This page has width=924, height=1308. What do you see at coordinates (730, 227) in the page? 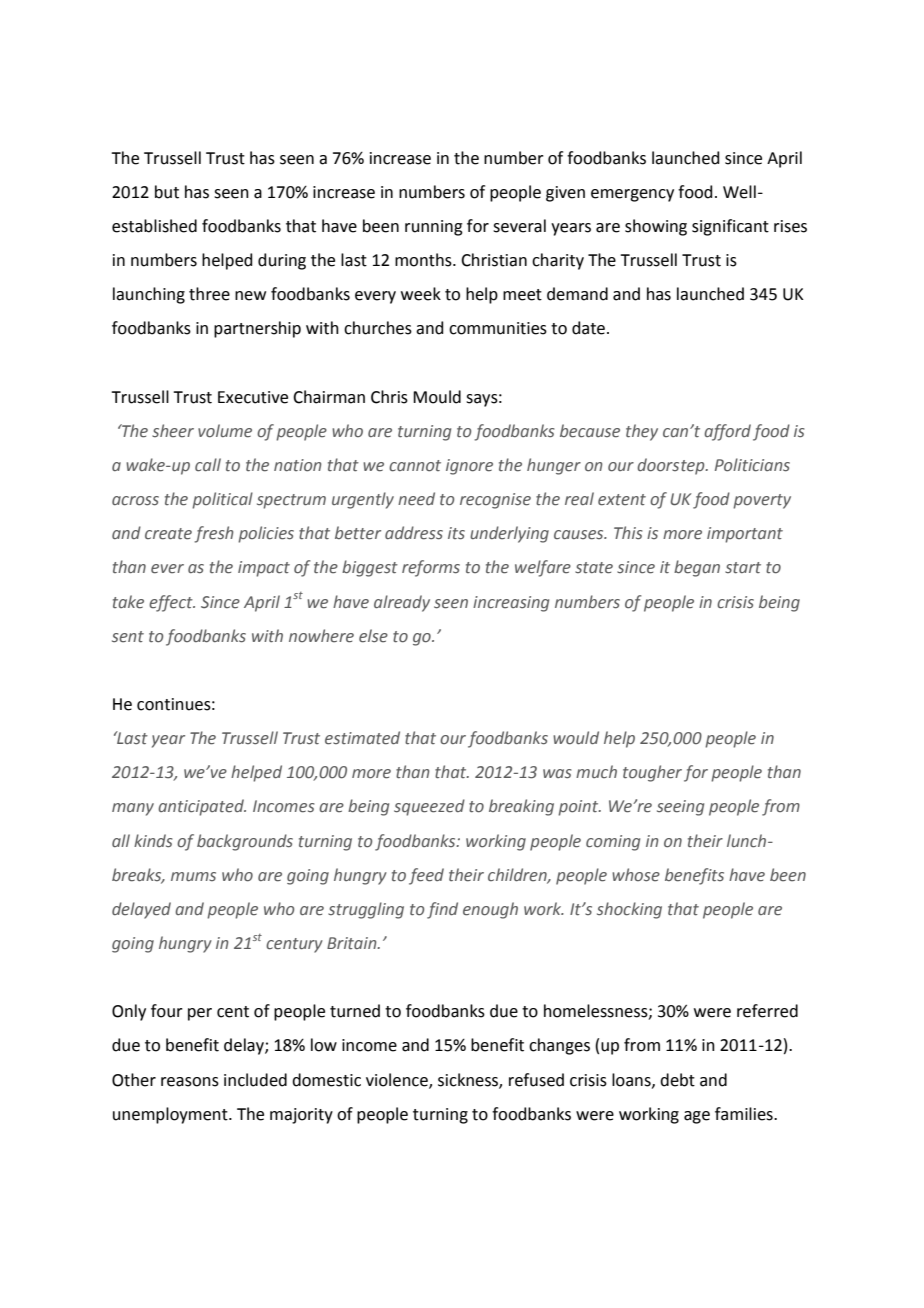
I see `significant` at bounding box center [730, 227].
